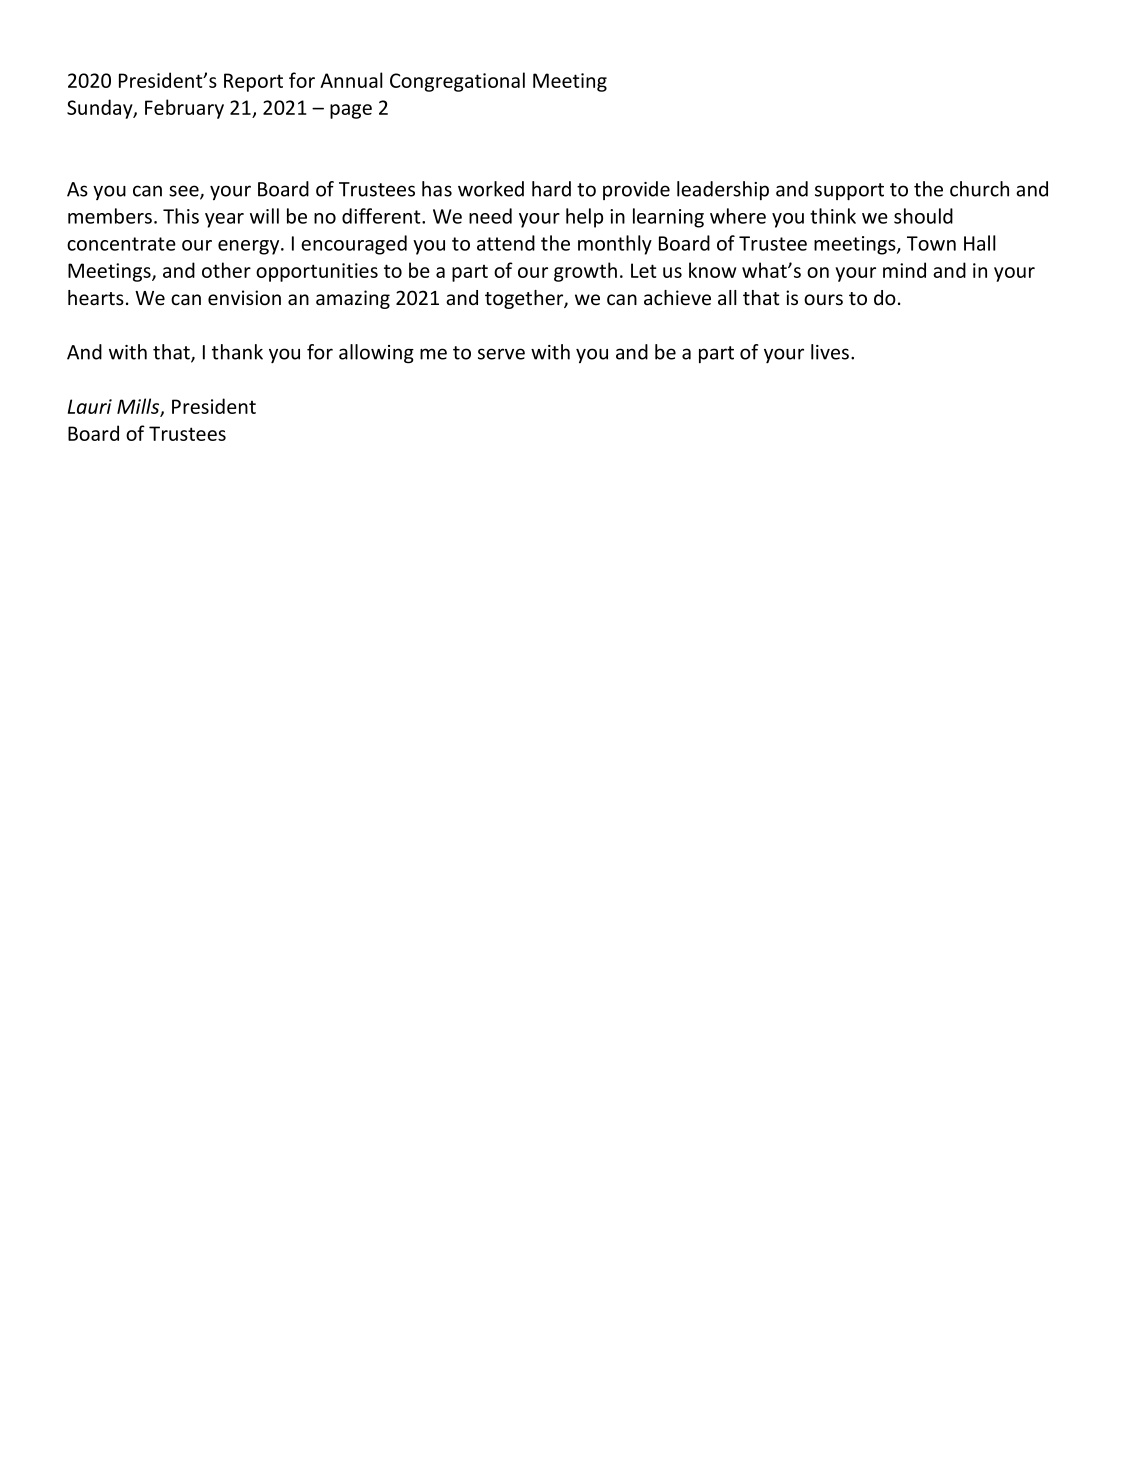  What do you see at coordinates (185, 192) in the screenshot?
I see `see` at bounding box center [185, 192].
